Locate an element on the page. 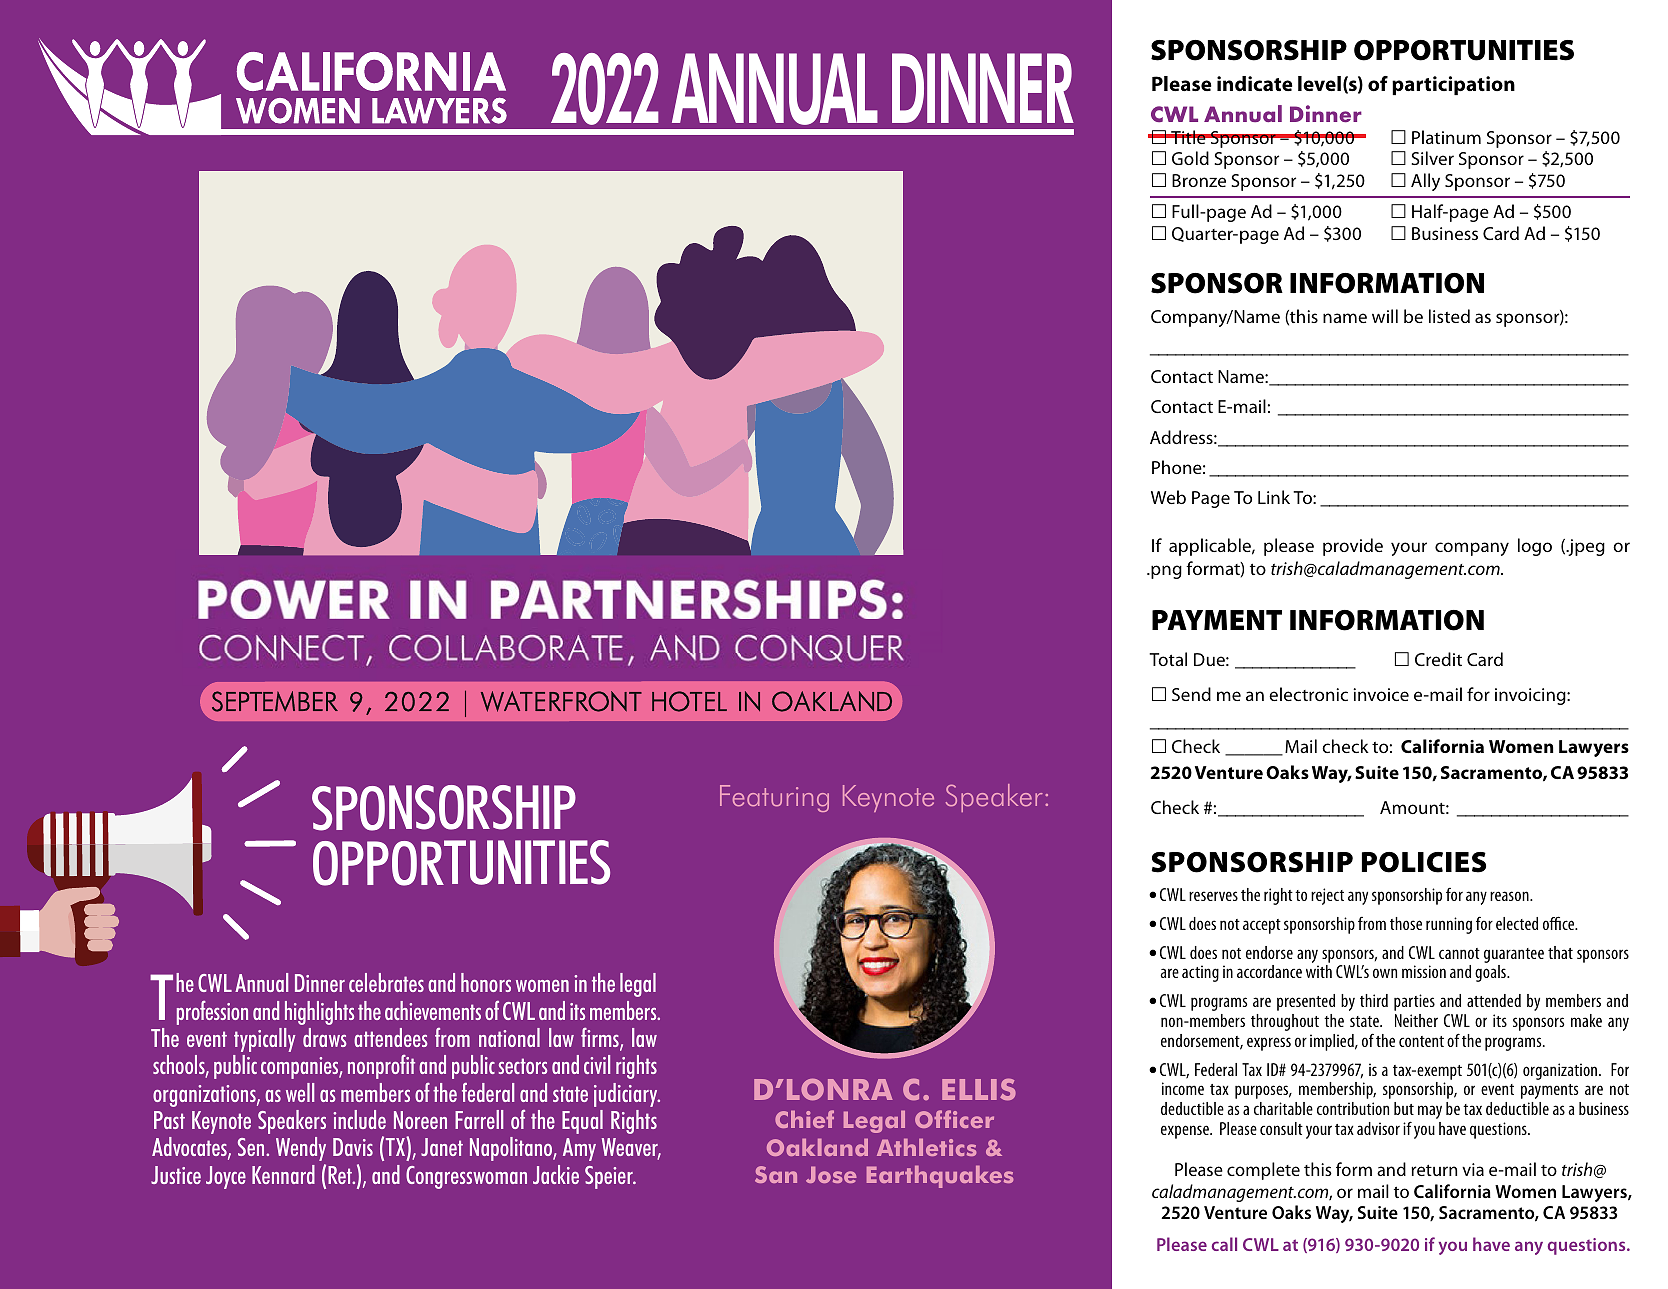 The height and width of the image is (1289, 1668). reserves is located at coordinates (1213, 896).
